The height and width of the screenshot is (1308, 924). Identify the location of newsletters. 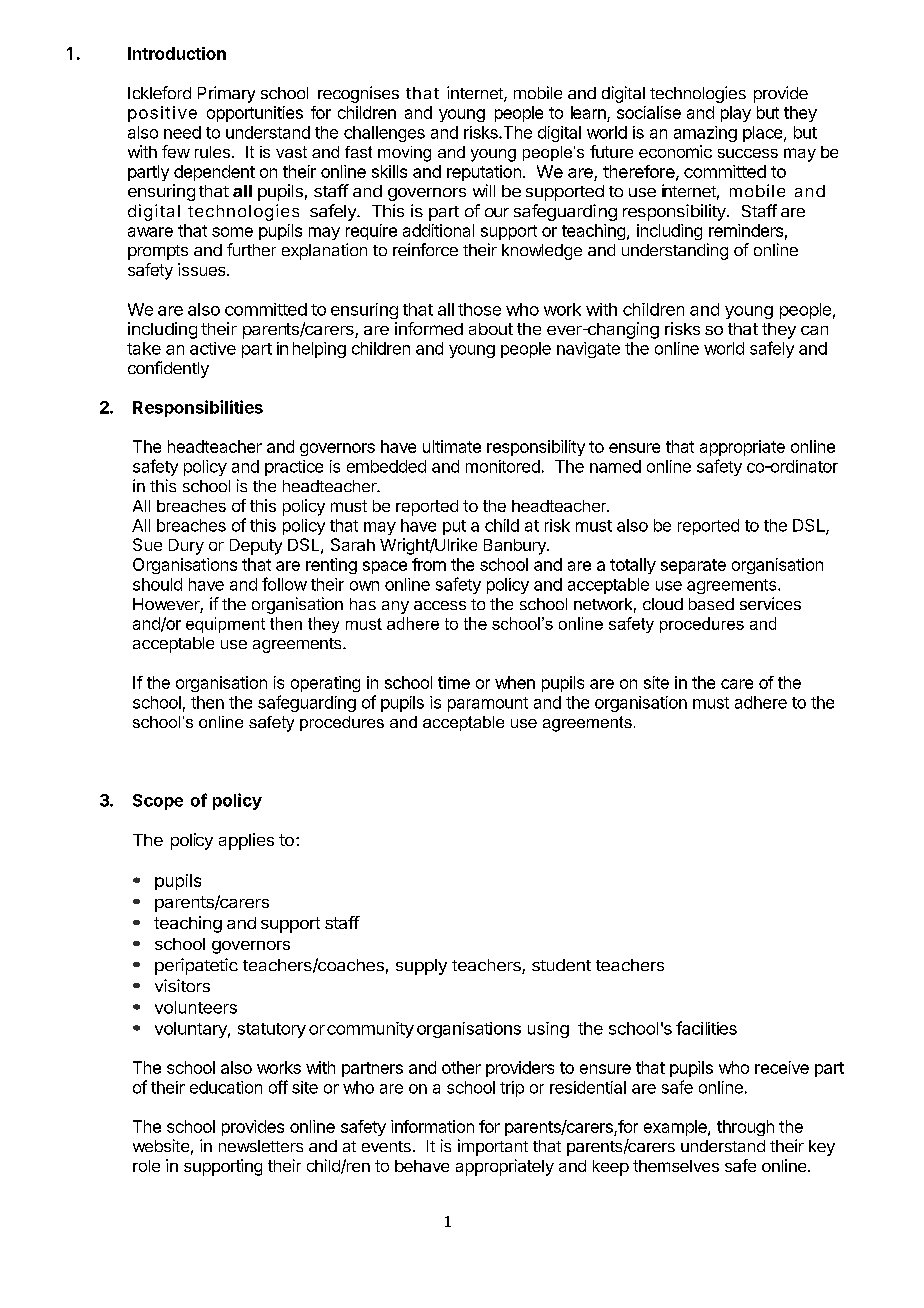
(261, 1146).
